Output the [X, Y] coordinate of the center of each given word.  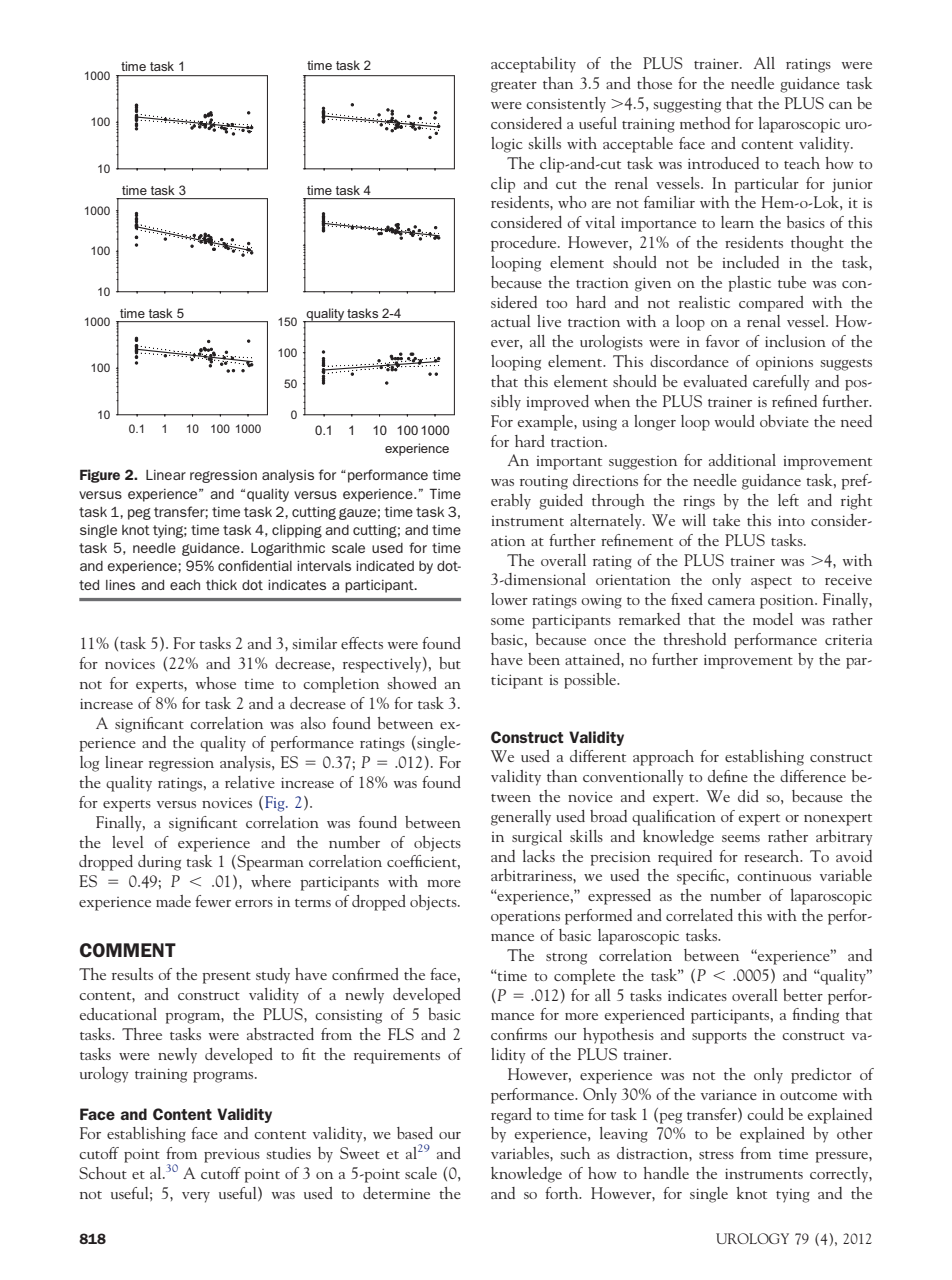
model [773, 619]
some [507, 621]
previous [232, 1155]
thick [221, 585]
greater [514, 87]
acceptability [533, 65]
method [705, 123]
